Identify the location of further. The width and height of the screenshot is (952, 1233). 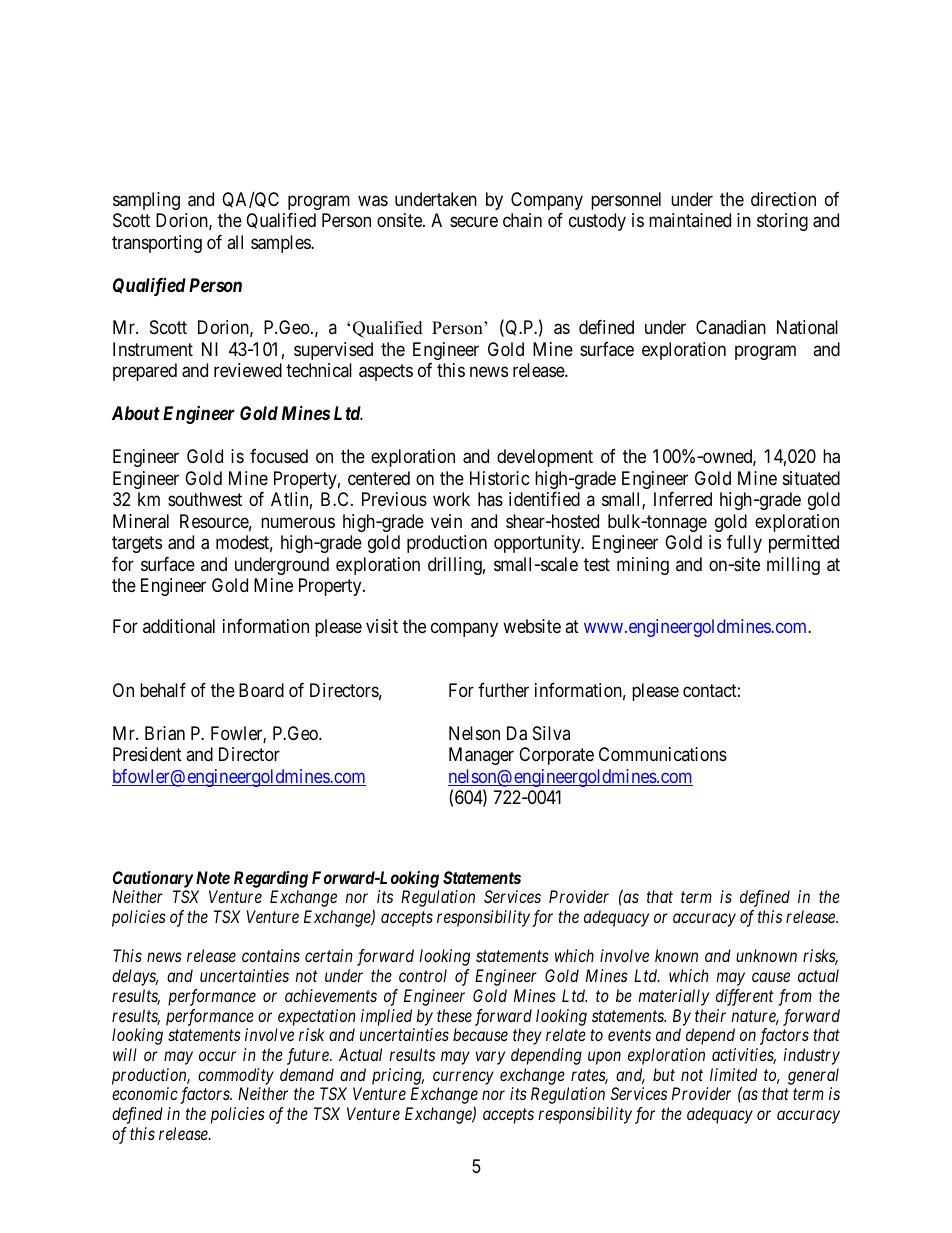
(503, 690).
